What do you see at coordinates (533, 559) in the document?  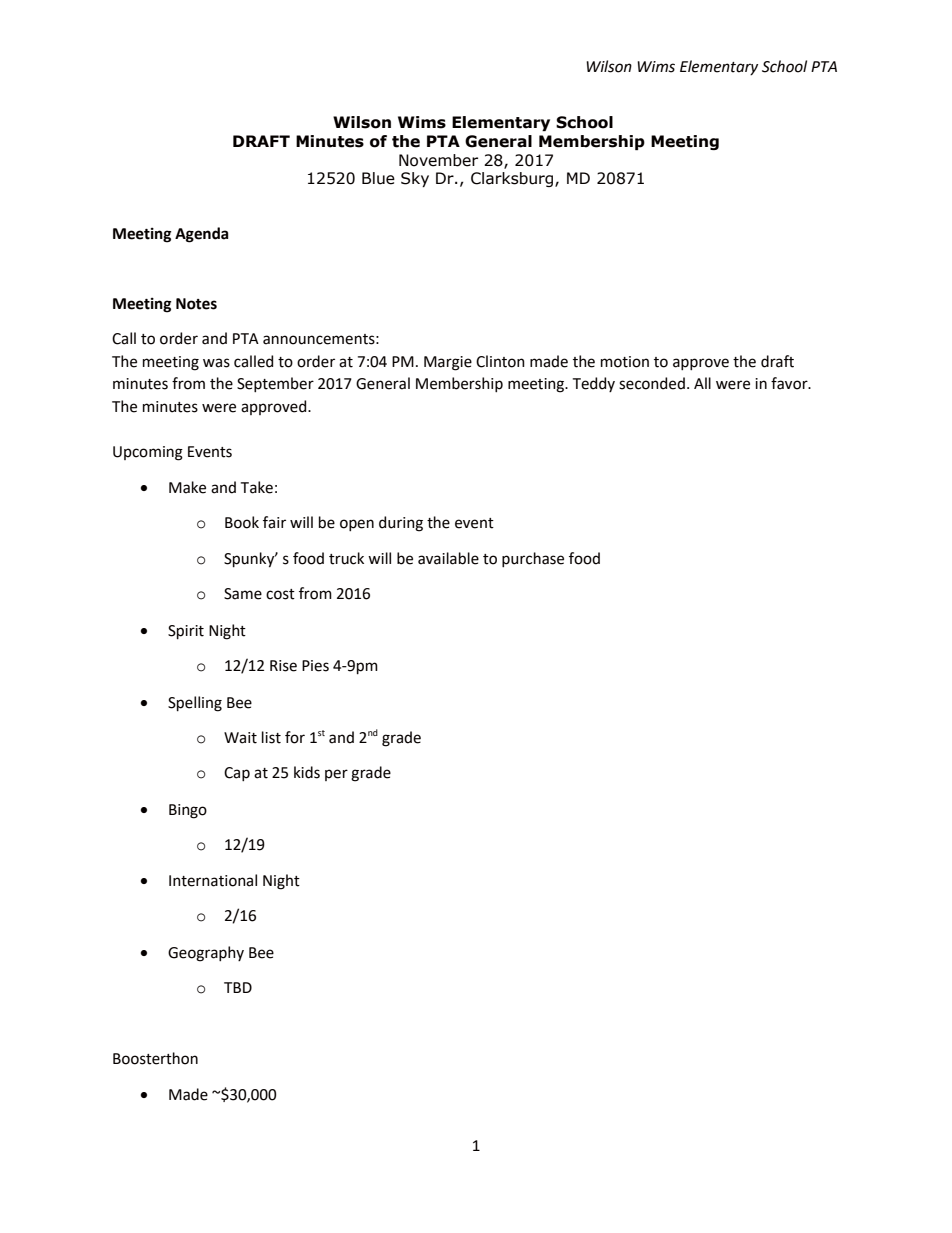 I see `purchase` at bounding box center [533, 559].
